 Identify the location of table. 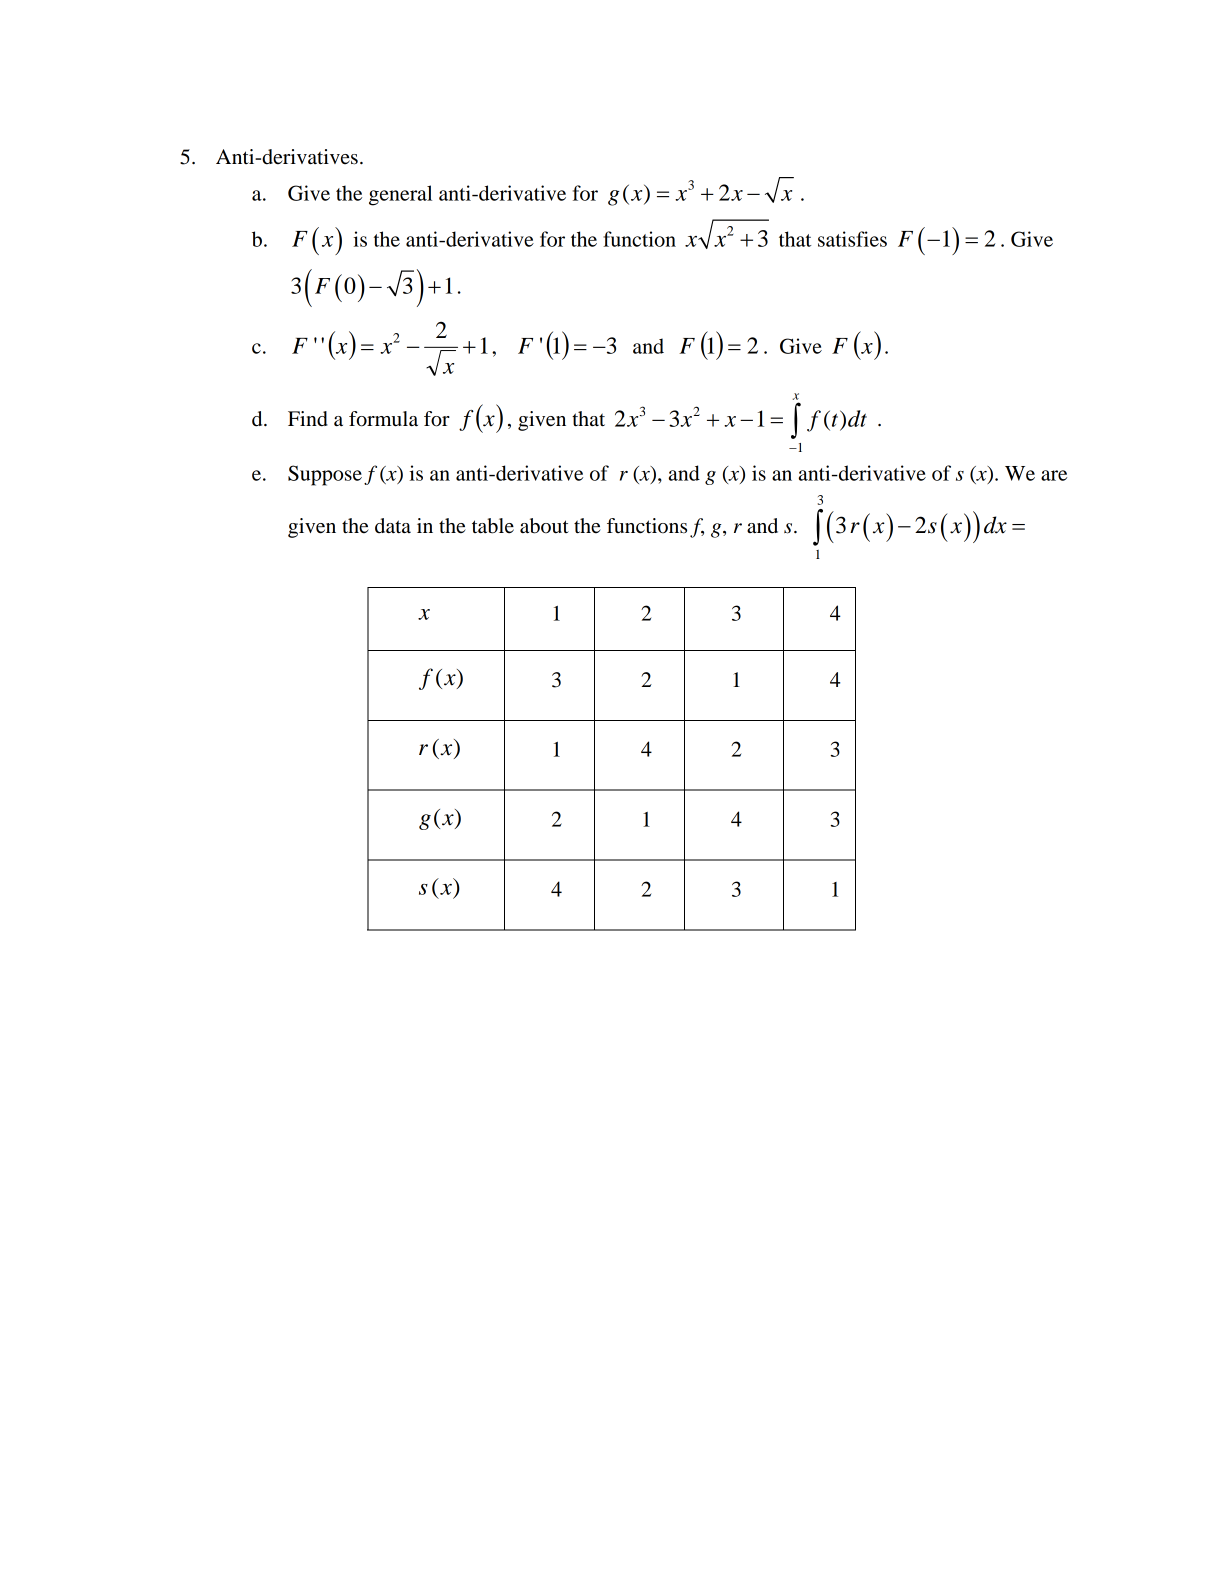
(493, 526).
